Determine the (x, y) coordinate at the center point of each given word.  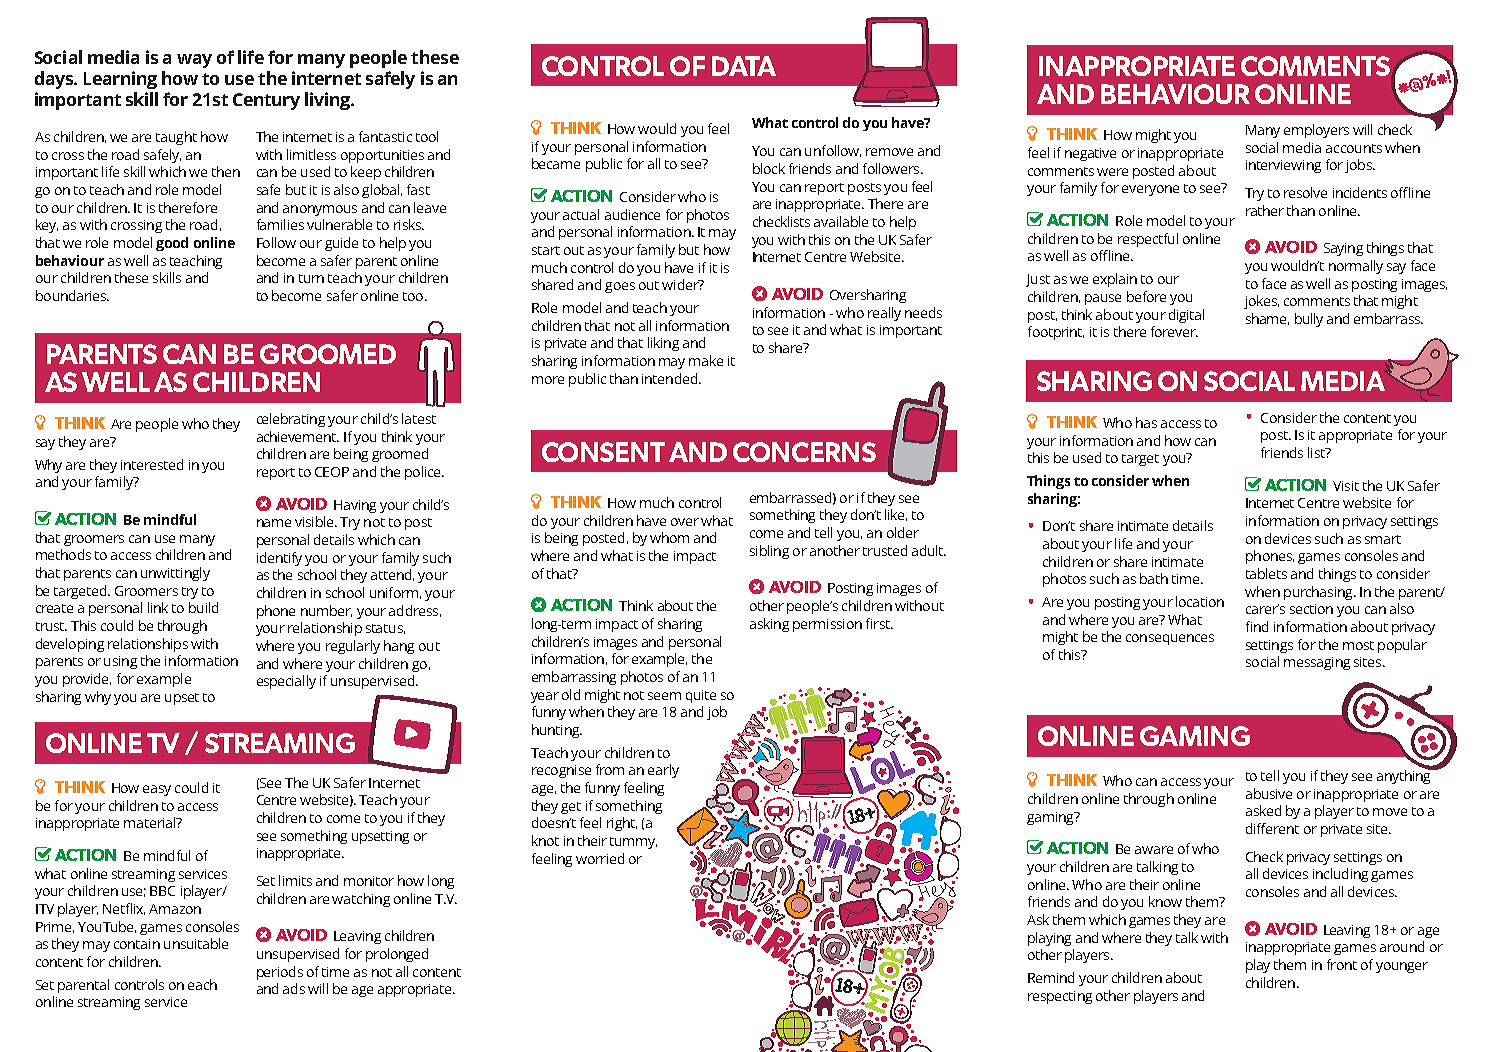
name (274, 523)
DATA (744, 66)
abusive (1269, 793)
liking (663, 344)
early (663, 771)
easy (157, 790)
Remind (1051, 977)
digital (1186, 316)
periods (280, 973)
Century (266, 101)
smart (1383, 539)
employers (1316, 131)
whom (669, 537)
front (1342, 964)
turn (311, 278)
